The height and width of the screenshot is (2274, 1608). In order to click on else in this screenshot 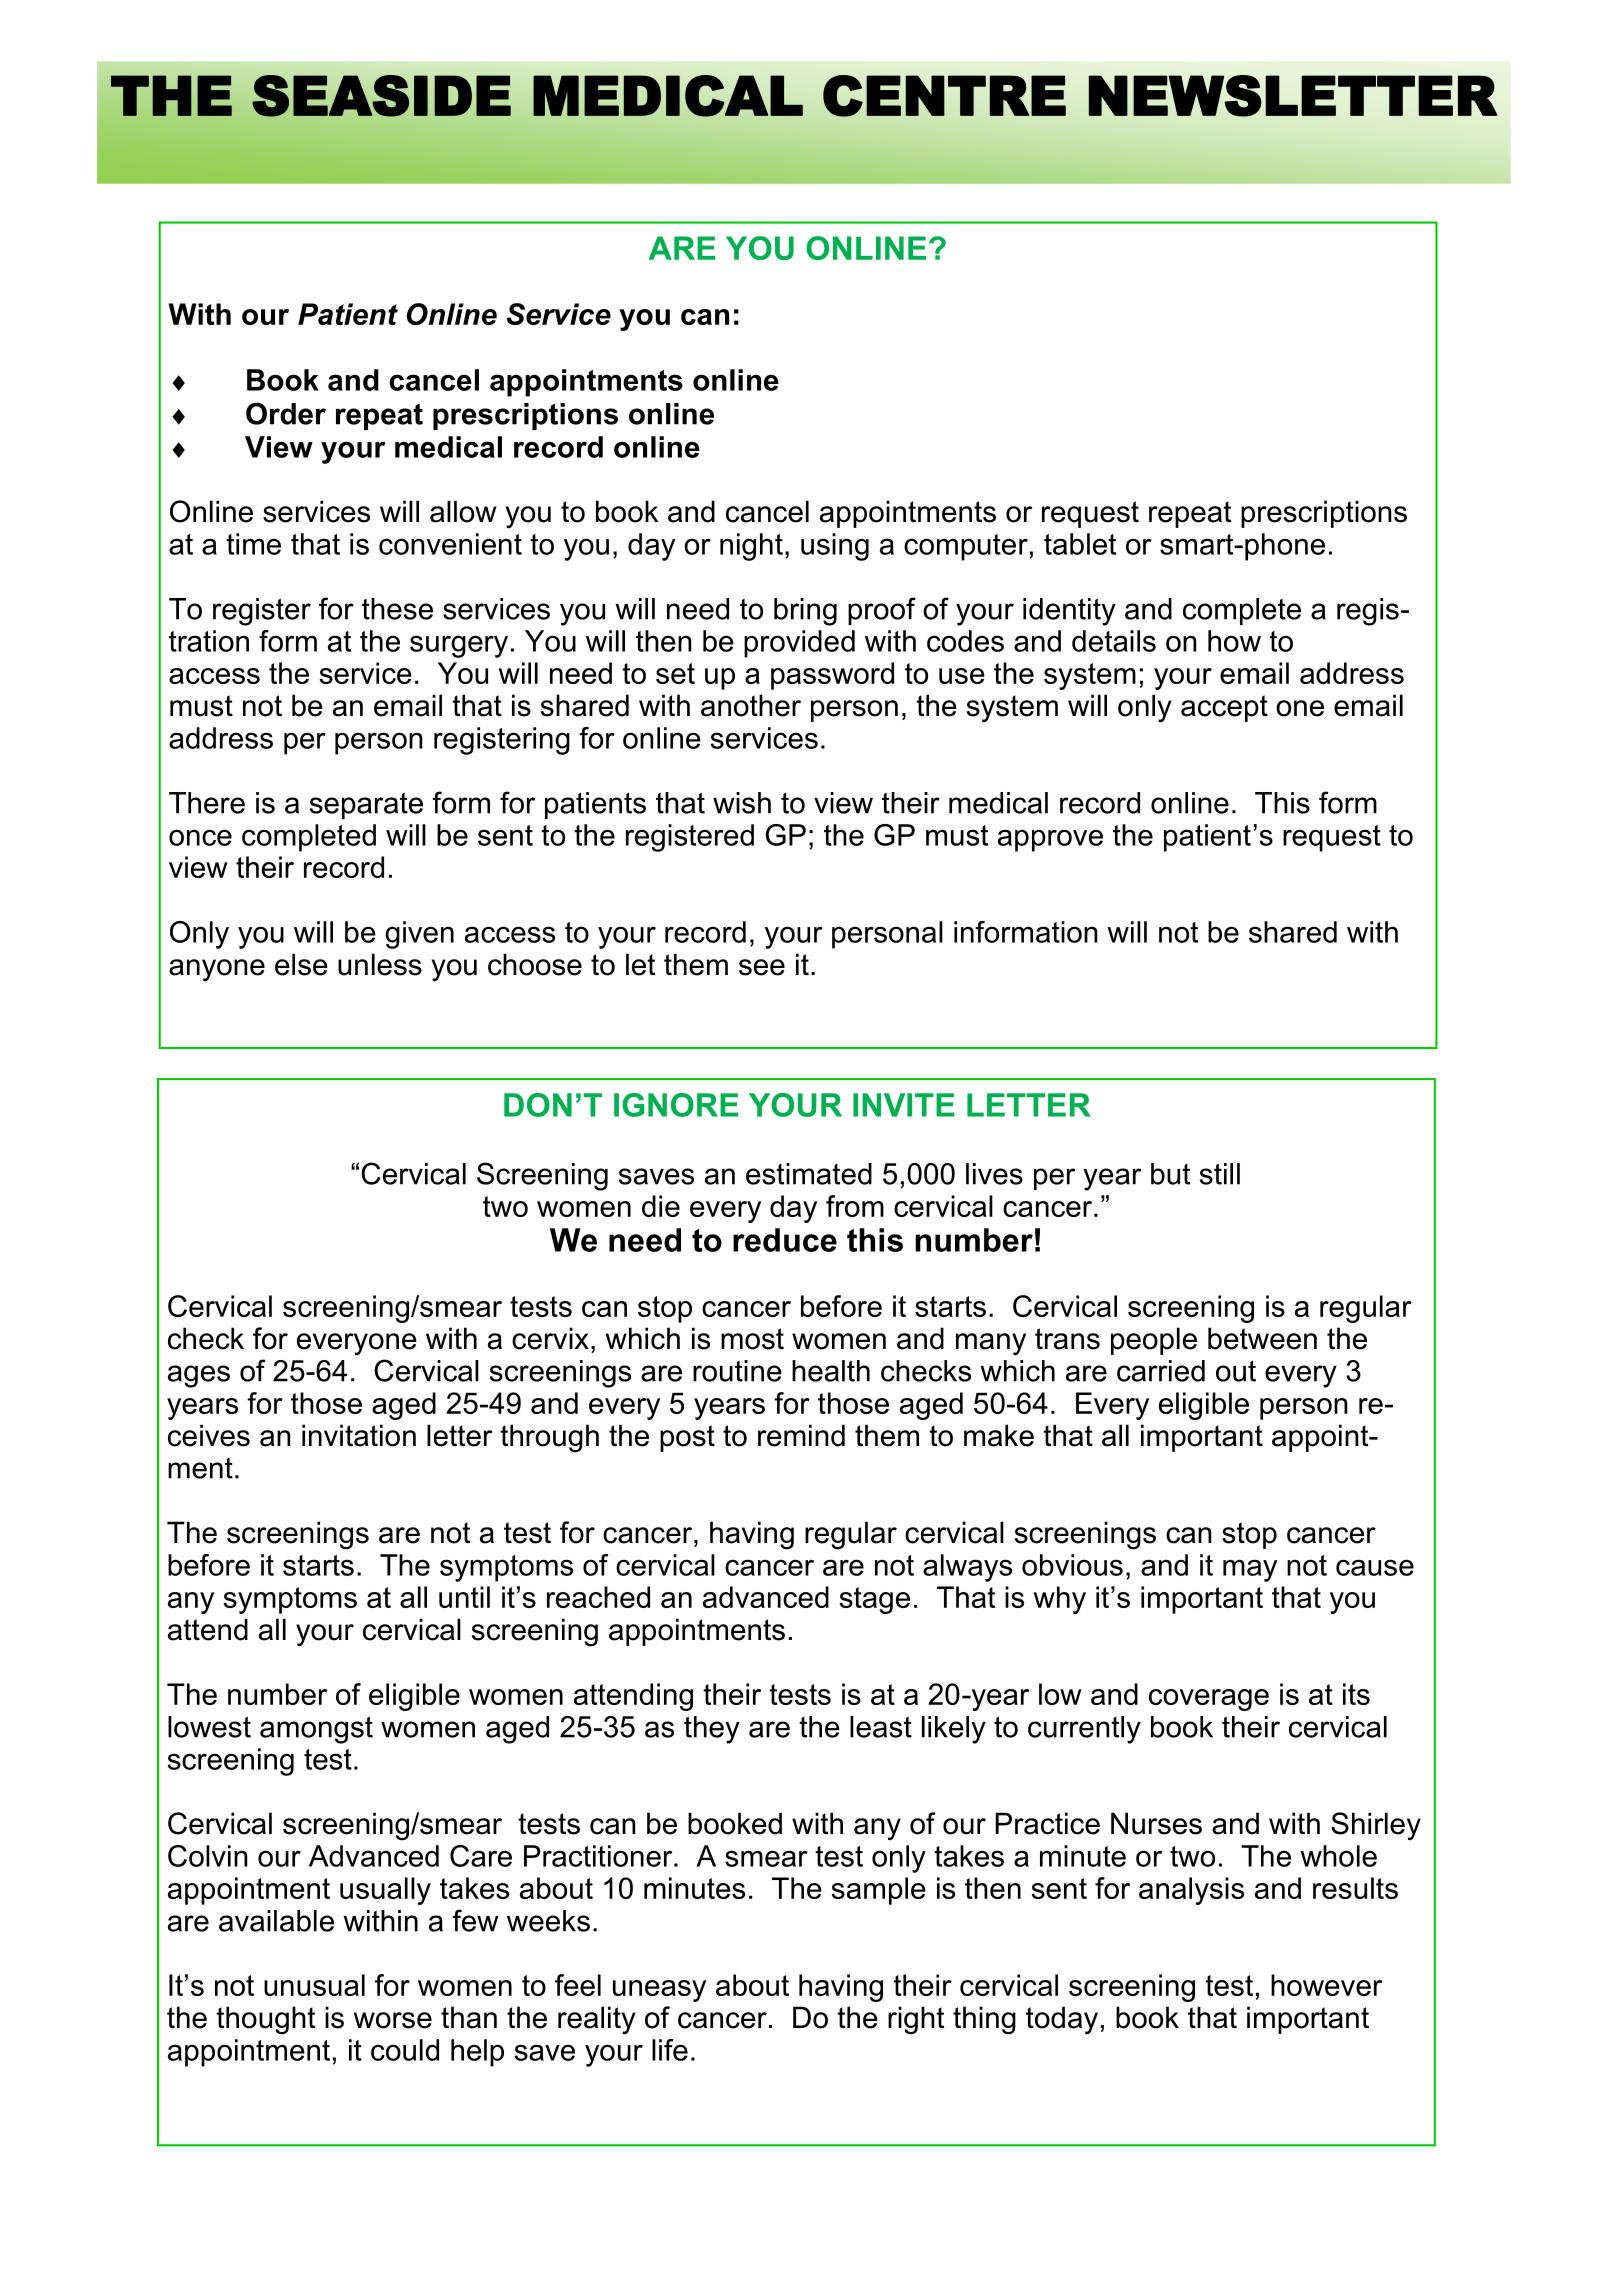, I will do `click(301, 964)`.
